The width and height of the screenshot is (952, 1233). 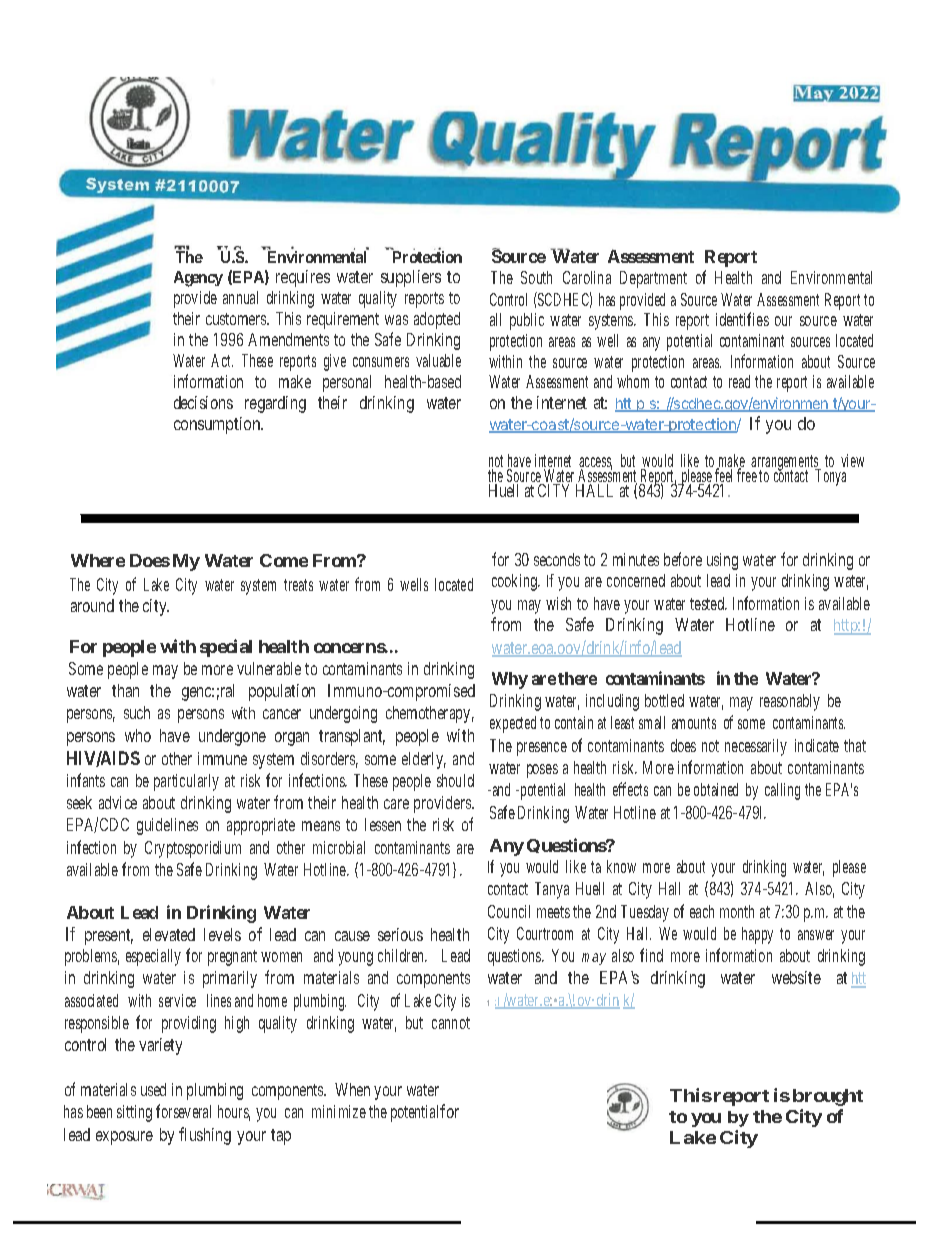 What do you see at coordinates (515, 582) in the screenshot?
I see `cooking` at bounding box center [515, 582].
